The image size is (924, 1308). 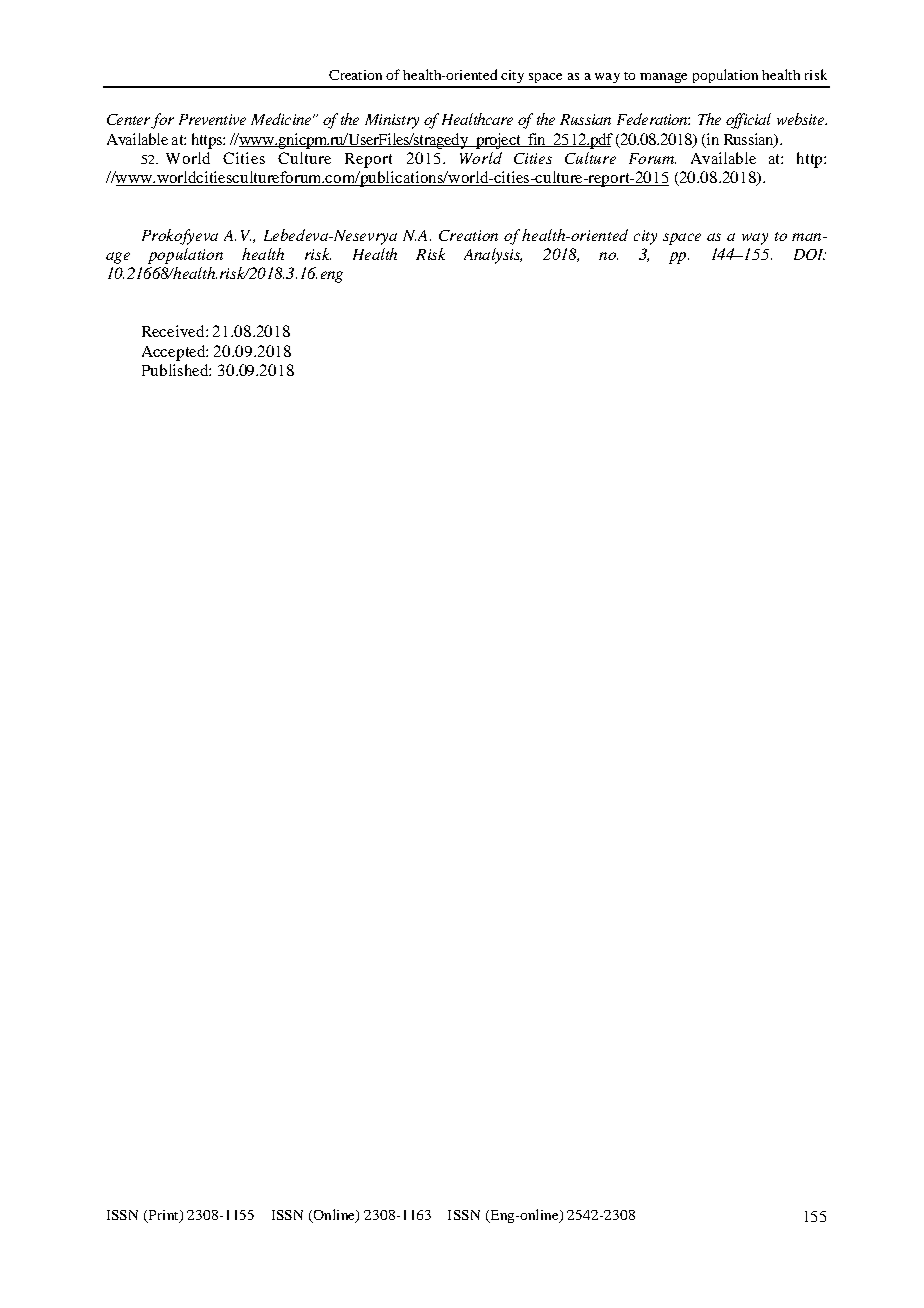 I want to click on Medicine, so click(x=282, y=119).
